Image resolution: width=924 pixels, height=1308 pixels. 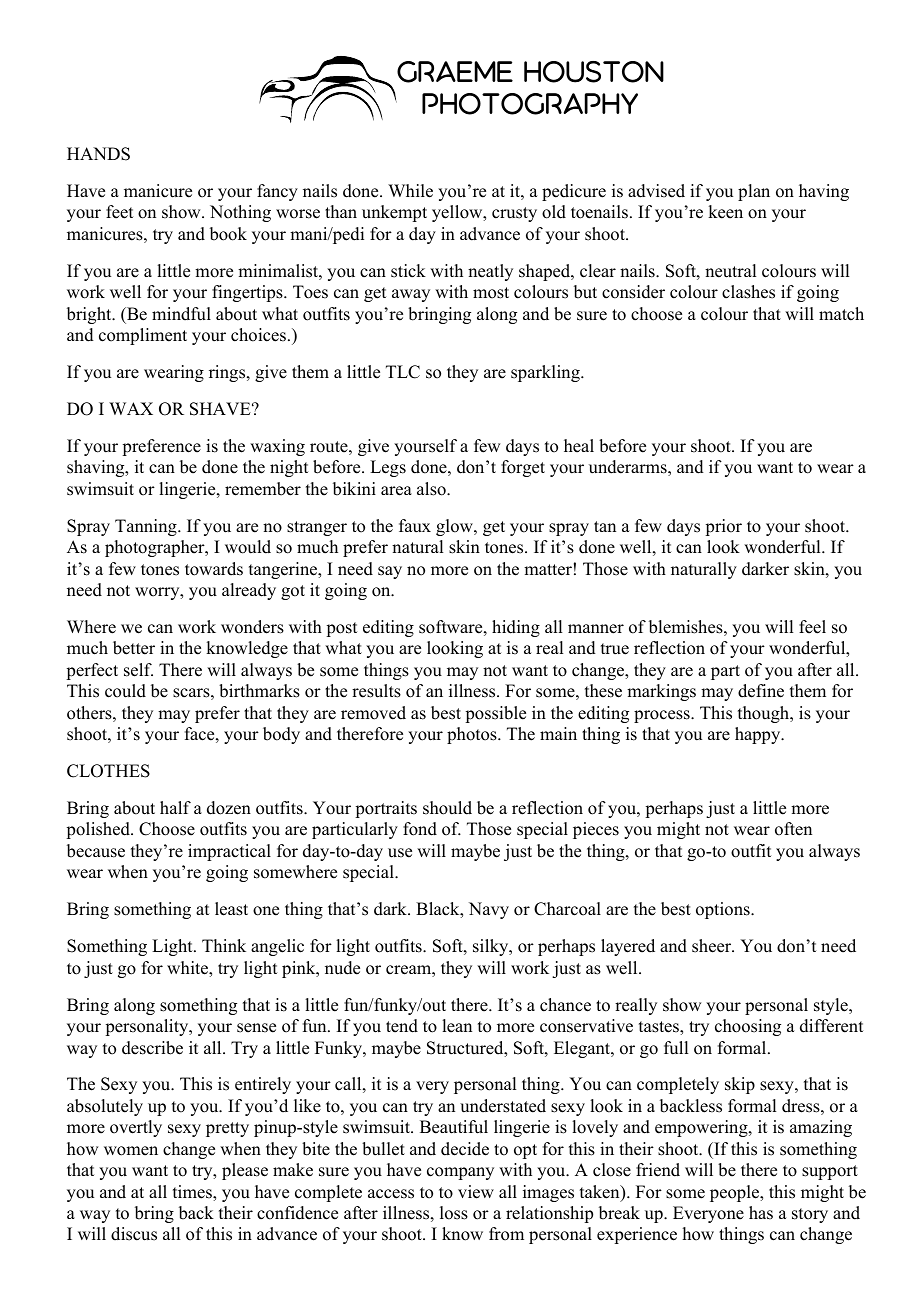 What do you see at coordinates (761, 691) in the screenshot?
I see `define` at bounding box center [761, 691].
